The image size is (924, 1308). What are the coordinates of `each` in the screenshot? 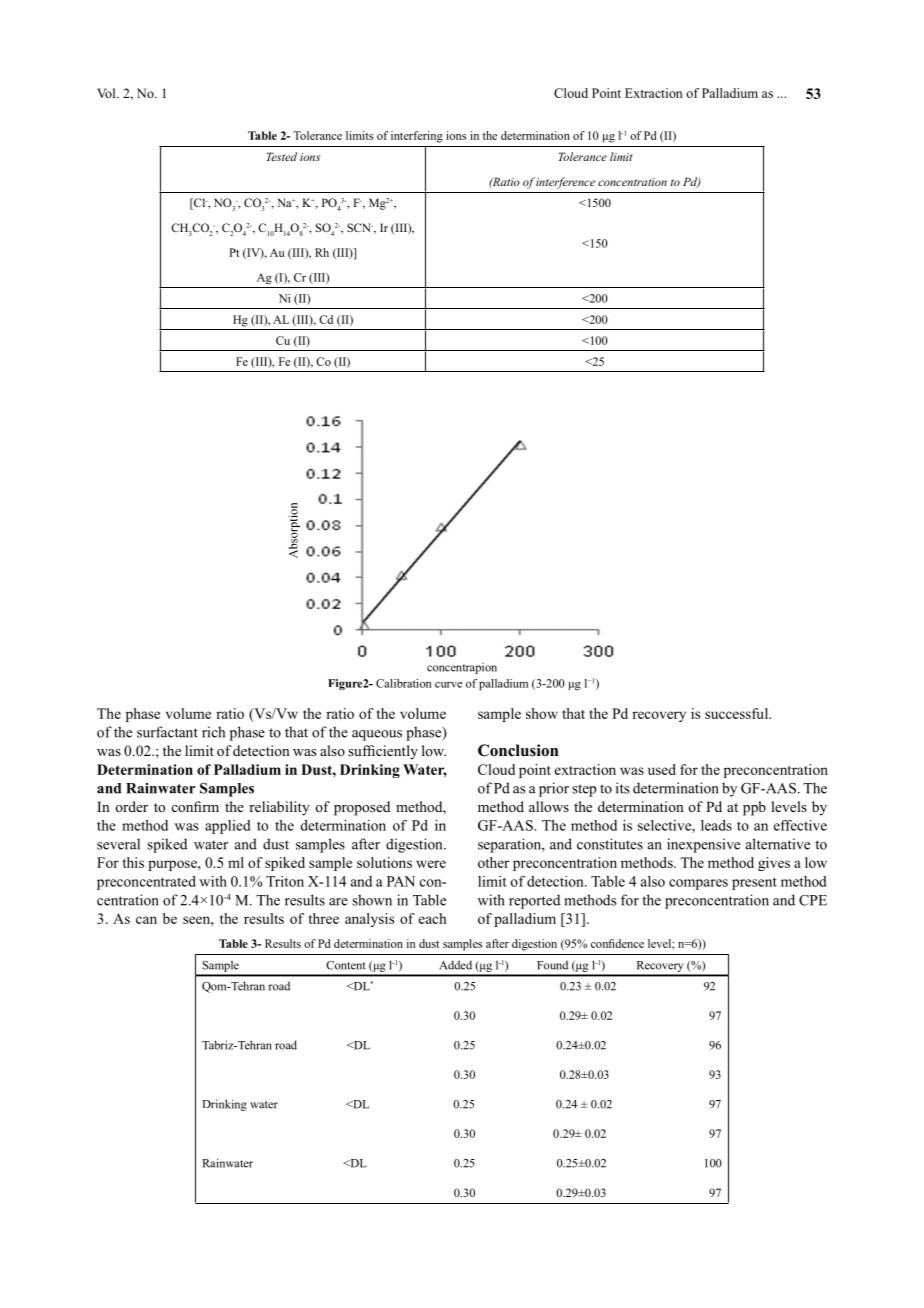 It's located at (432, 918).
